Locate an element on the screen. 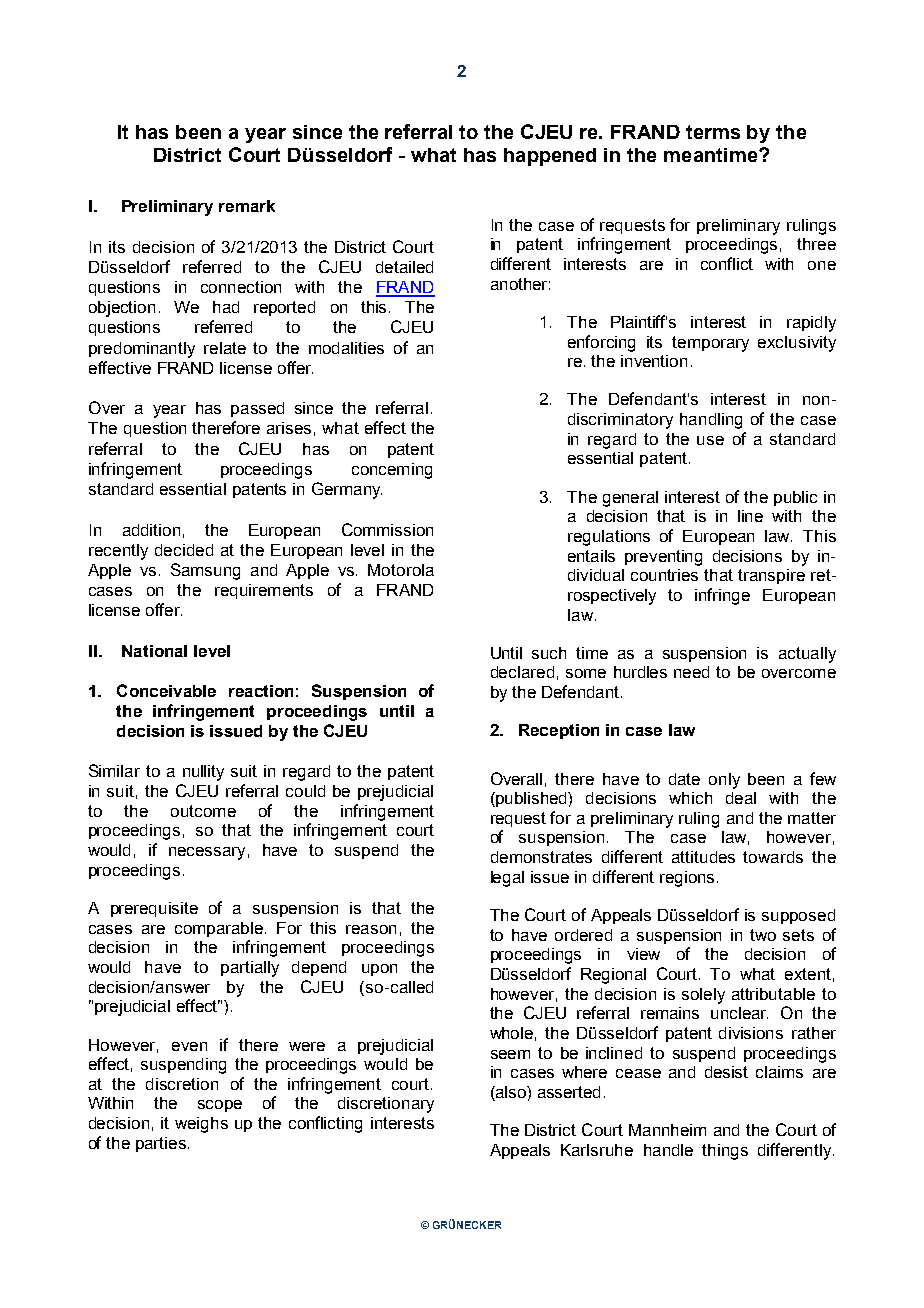  terms is located at coordinates (713, 132).
